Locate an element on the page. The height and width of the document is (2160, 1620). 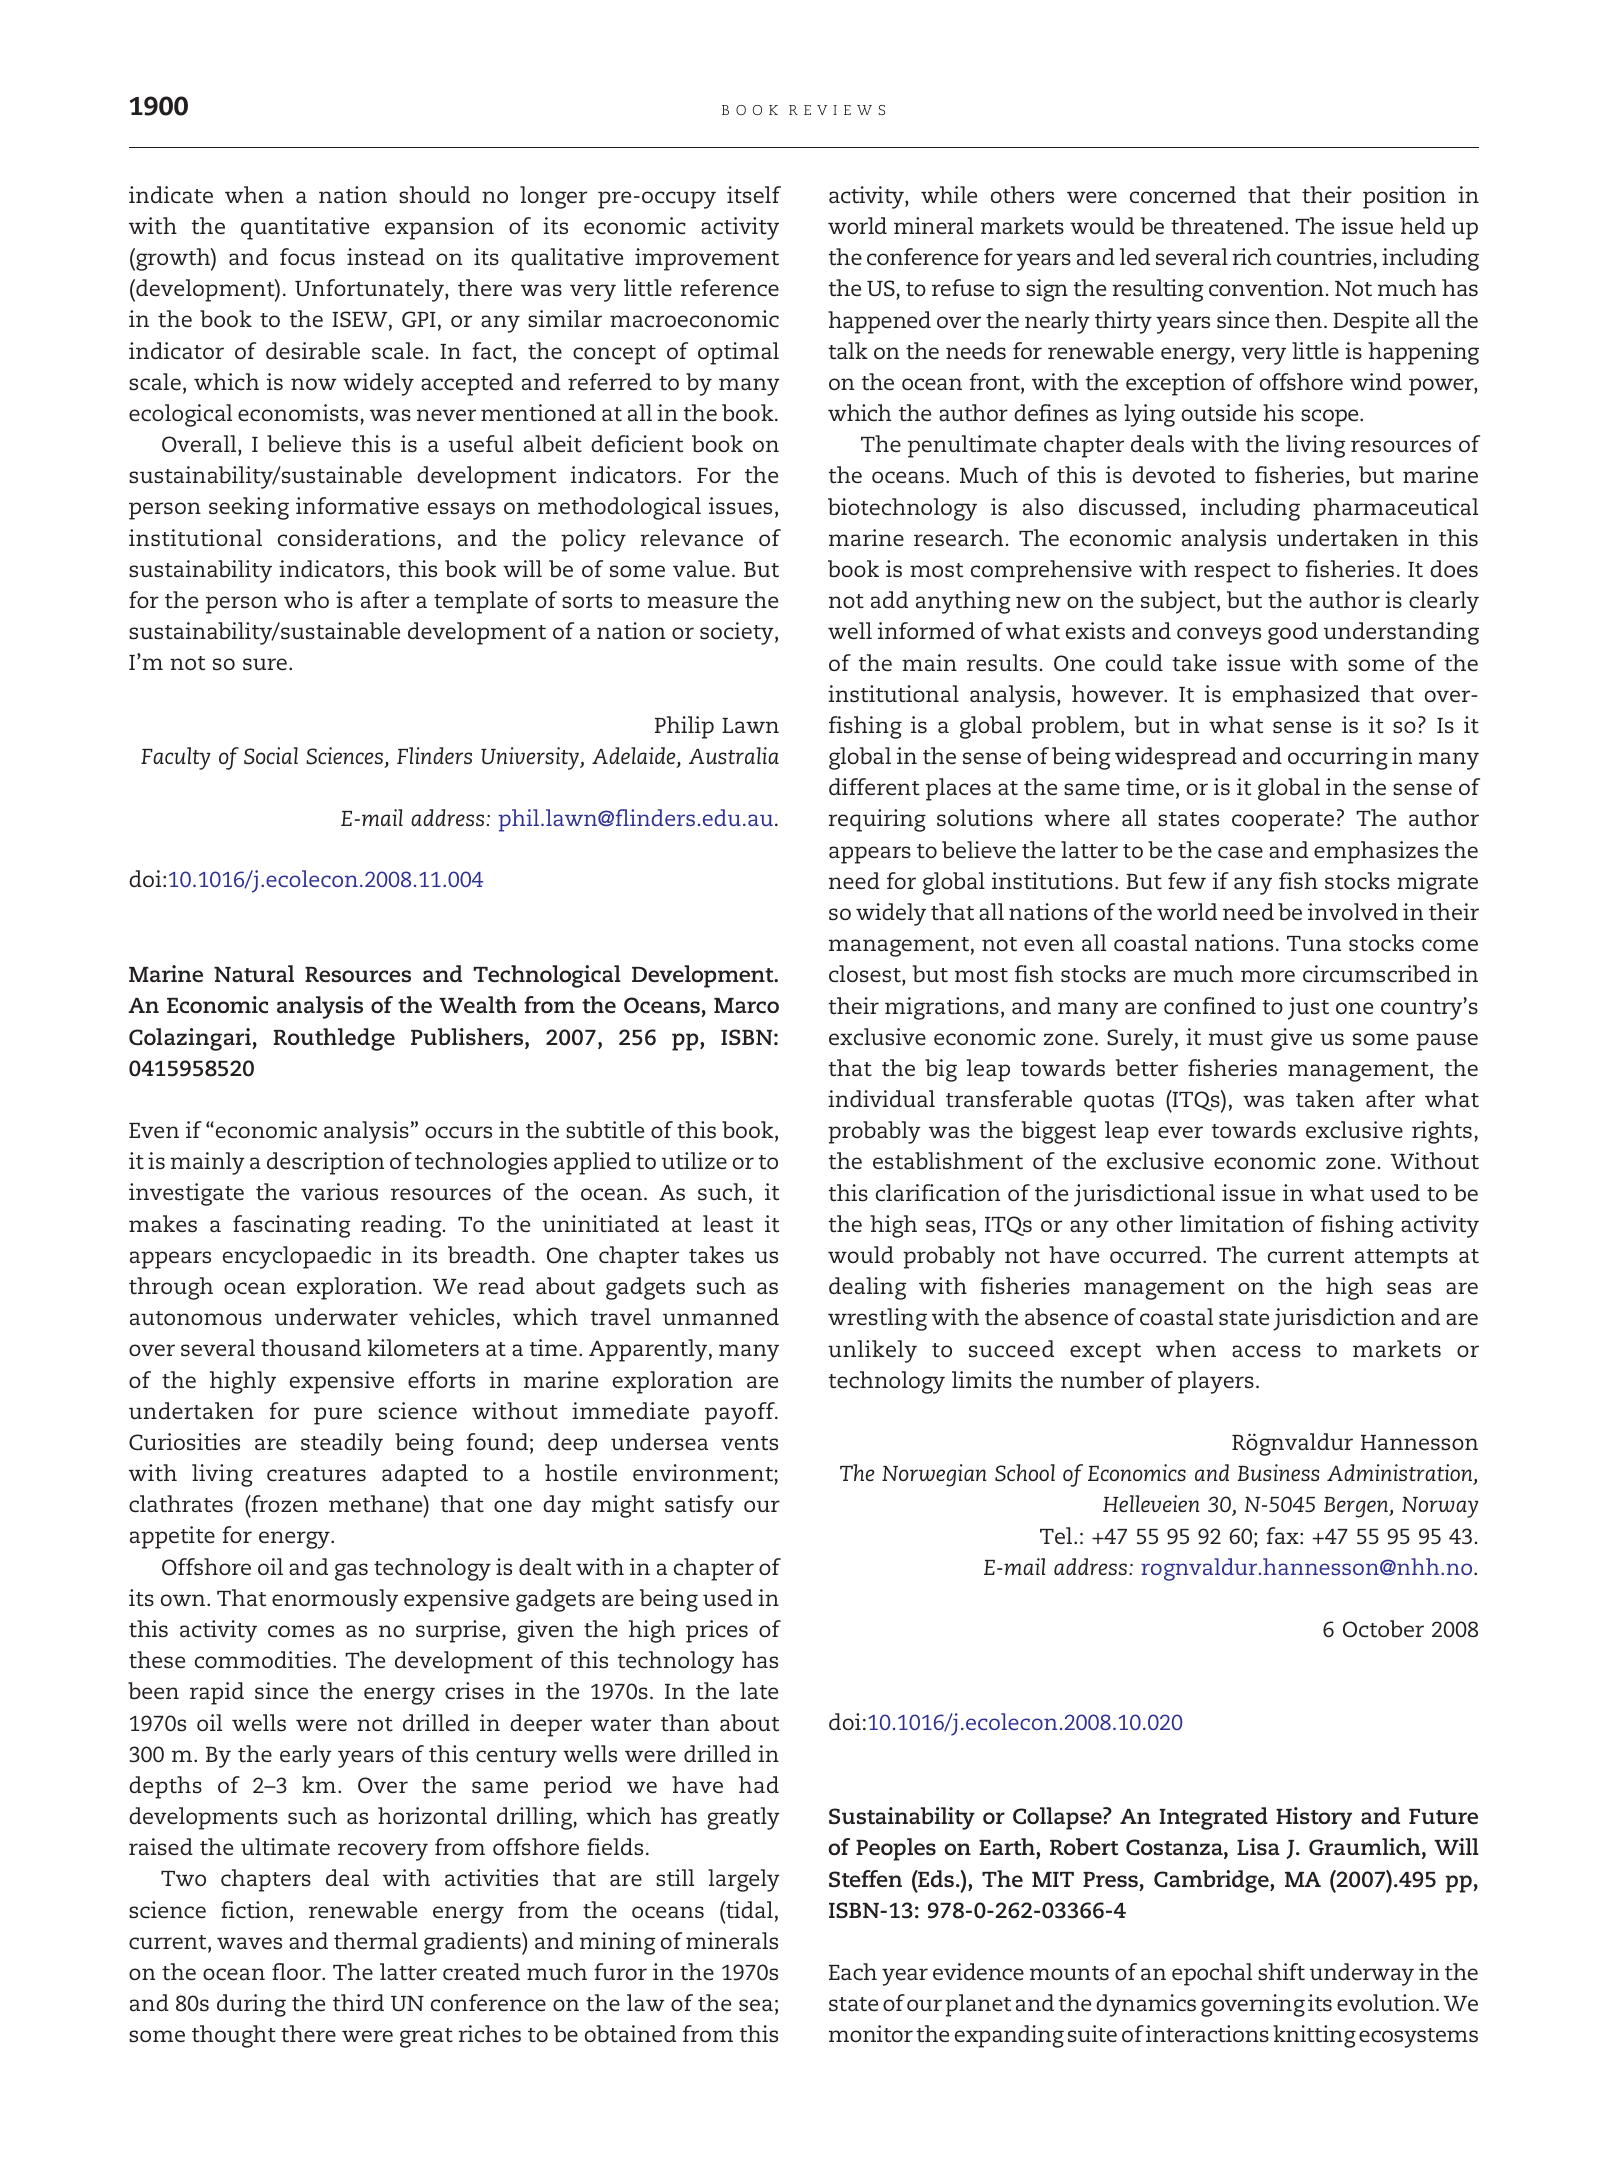
floor is located at coordinates (298, 1972).
